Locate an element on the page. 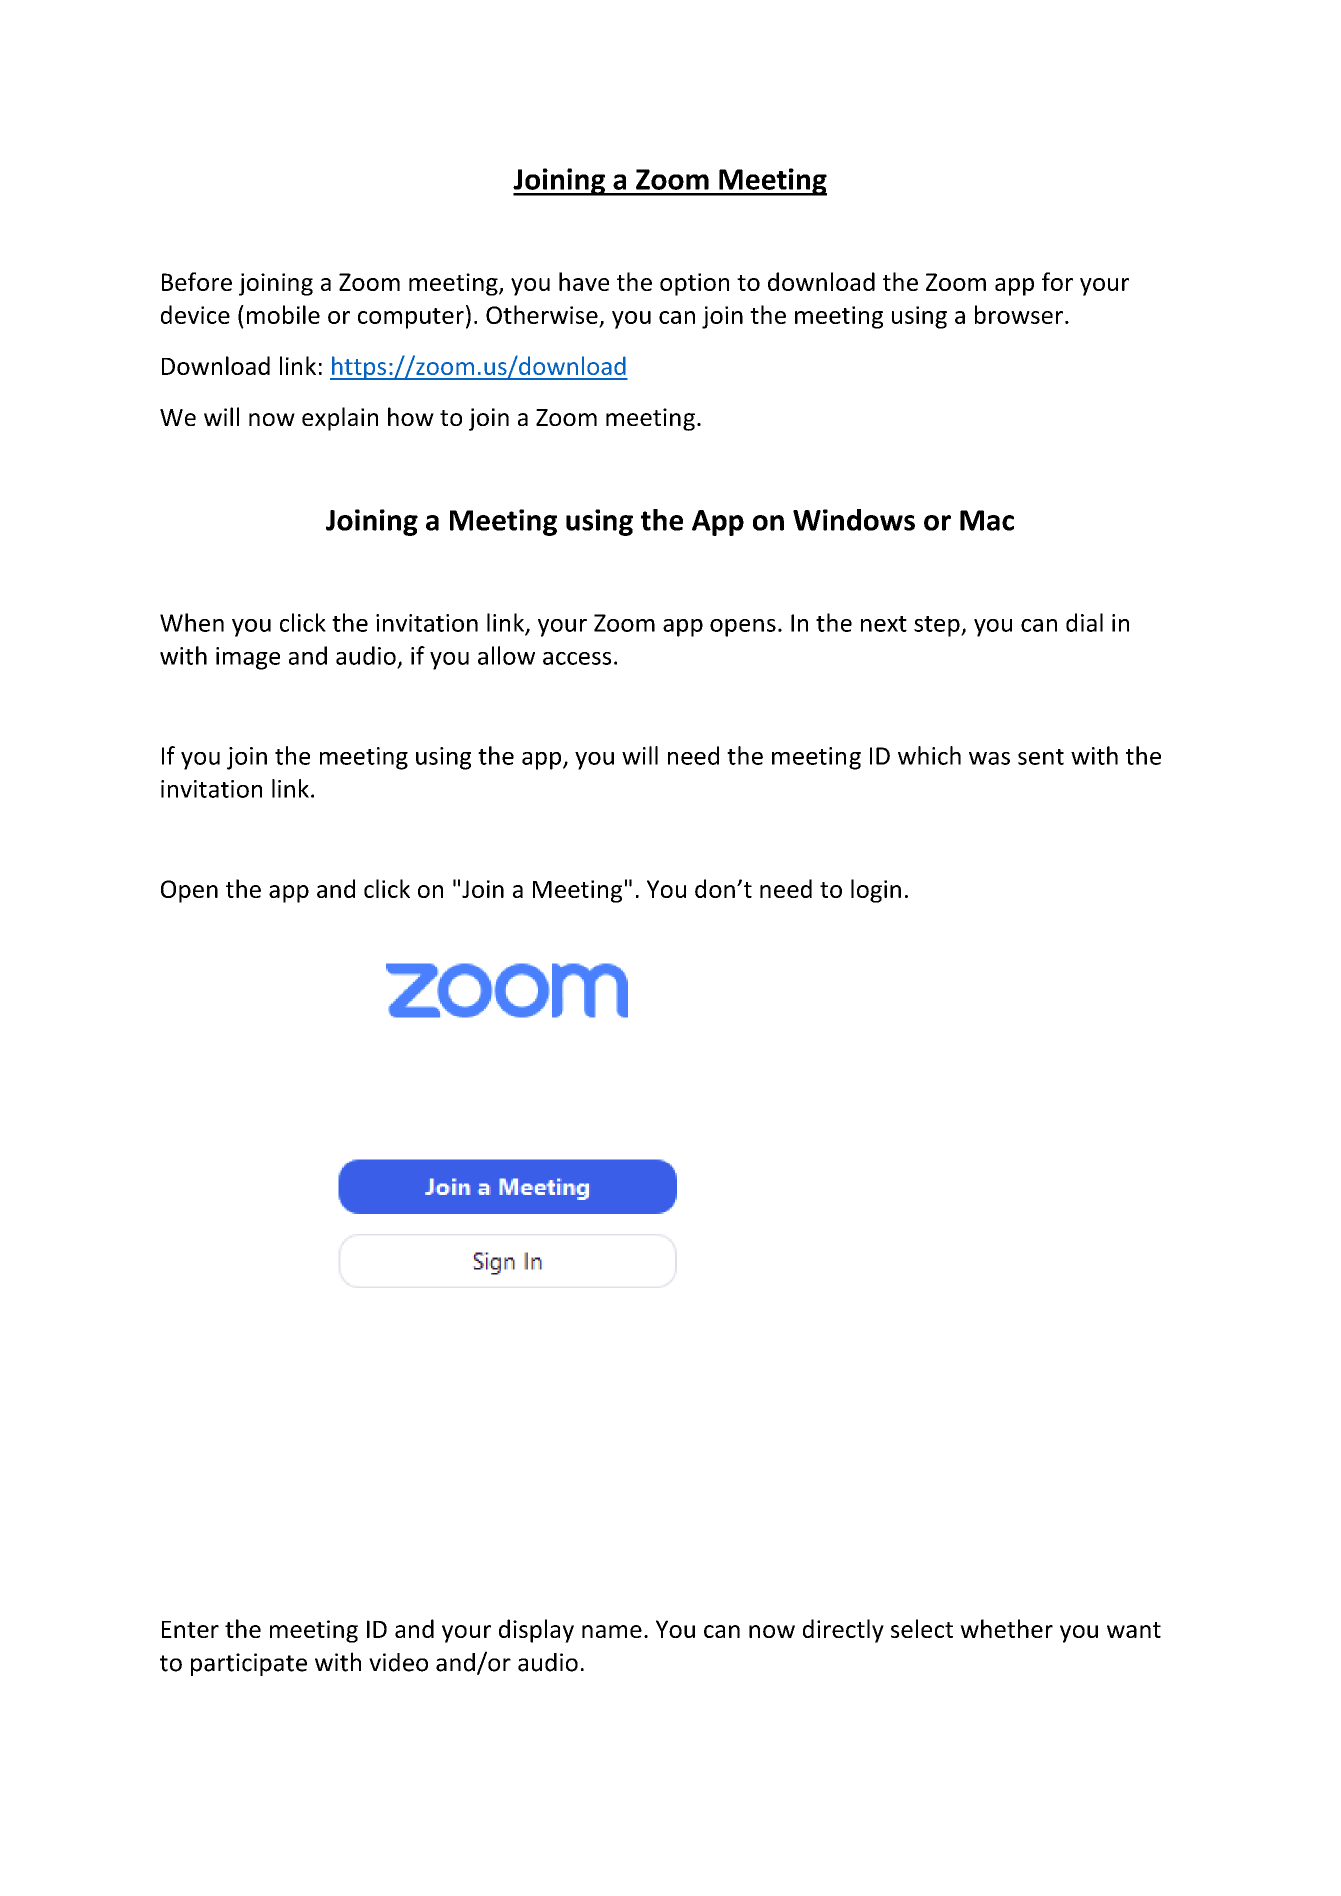 Image resolution: width=1341 pixels, height=1896 pixels. browser is located at coordinates (1019, 314).
